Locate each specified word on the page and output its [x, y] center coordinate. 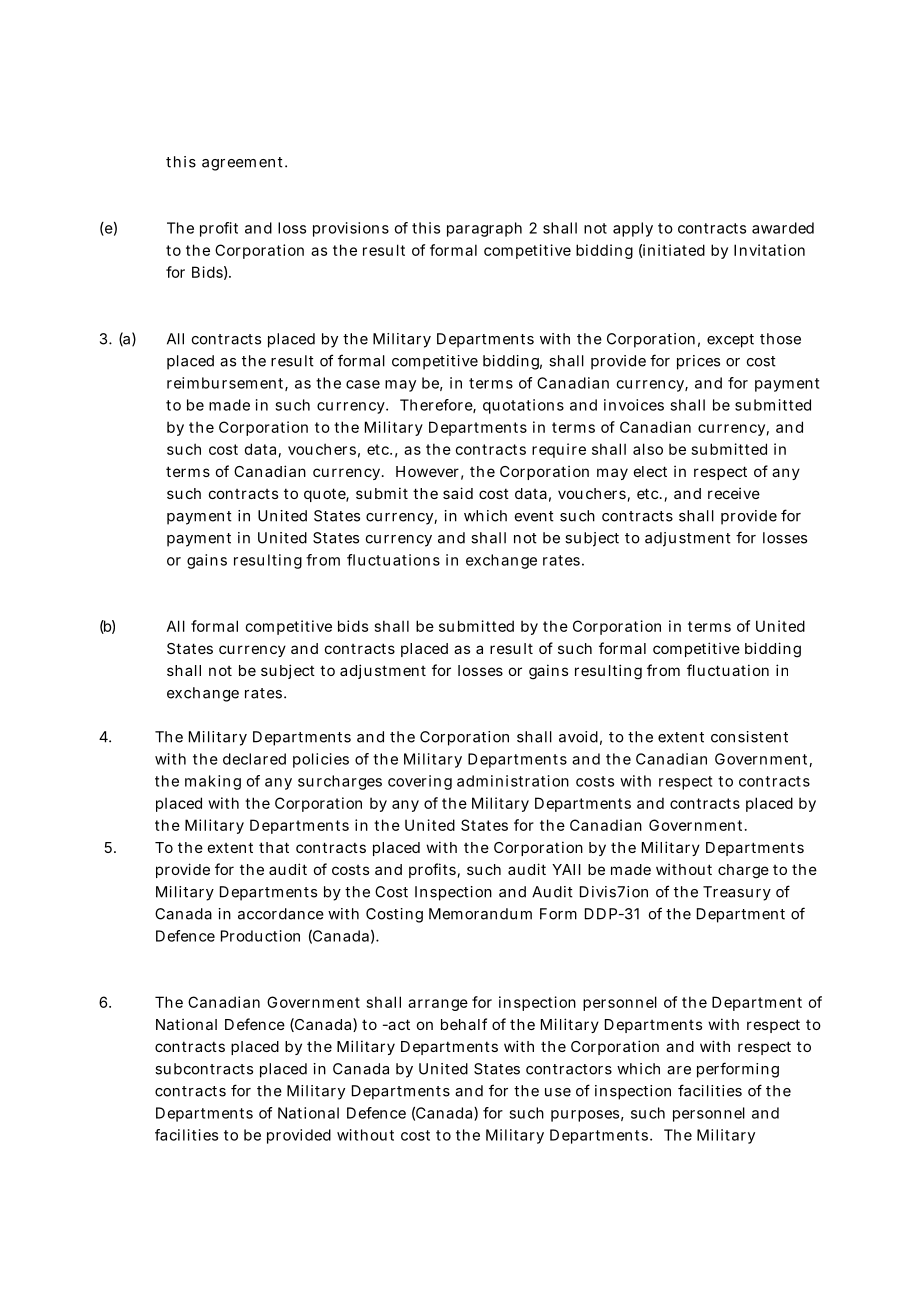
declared [254, 759]
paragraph [484, 229]
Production [260, 936]
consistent [749, 737]
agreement [244, 164]
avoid [578, 737]
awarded [783, 228]
